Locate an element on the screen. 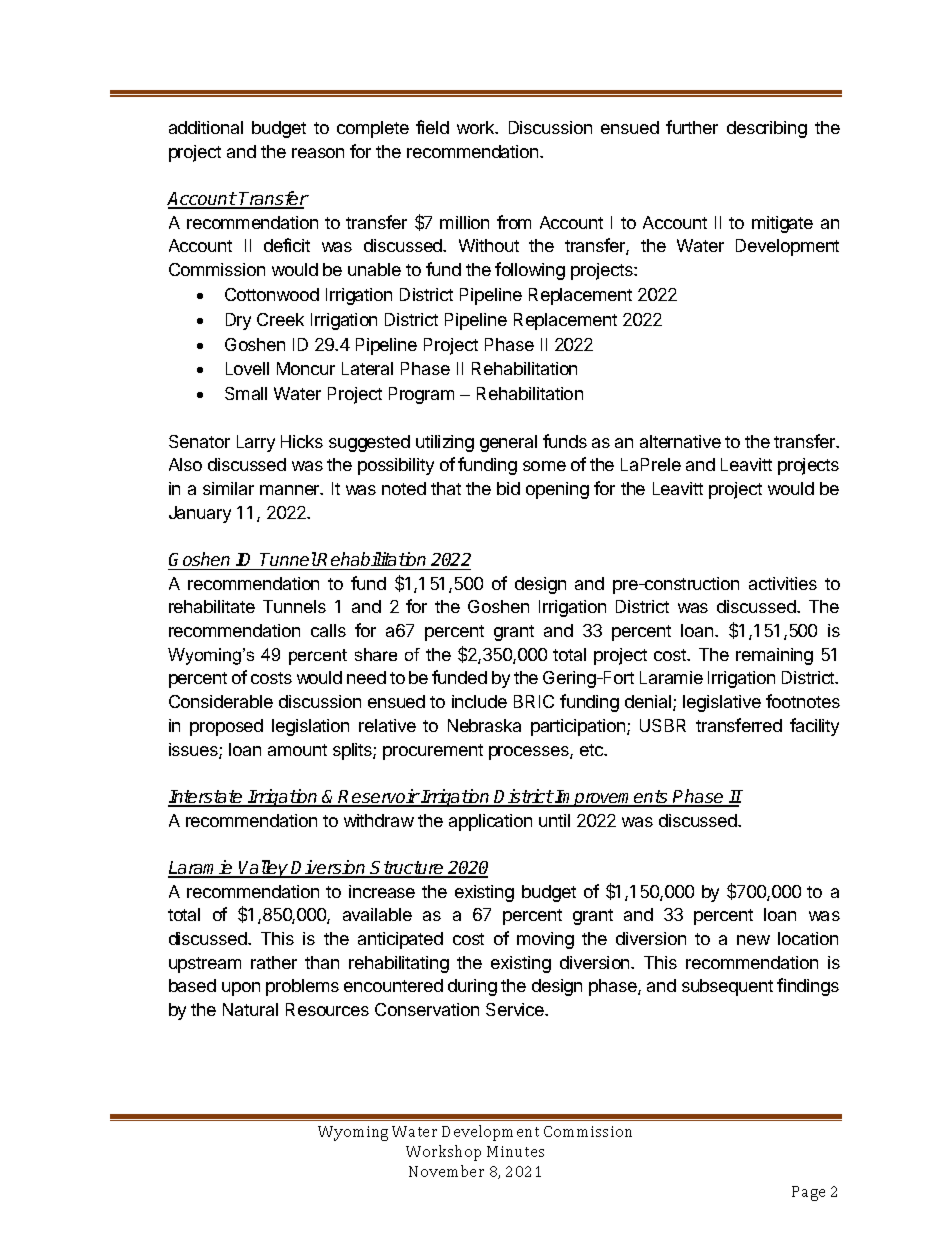 This screenshot has width=952, height=1233. Natural is located at coordinates (250, 1009).
